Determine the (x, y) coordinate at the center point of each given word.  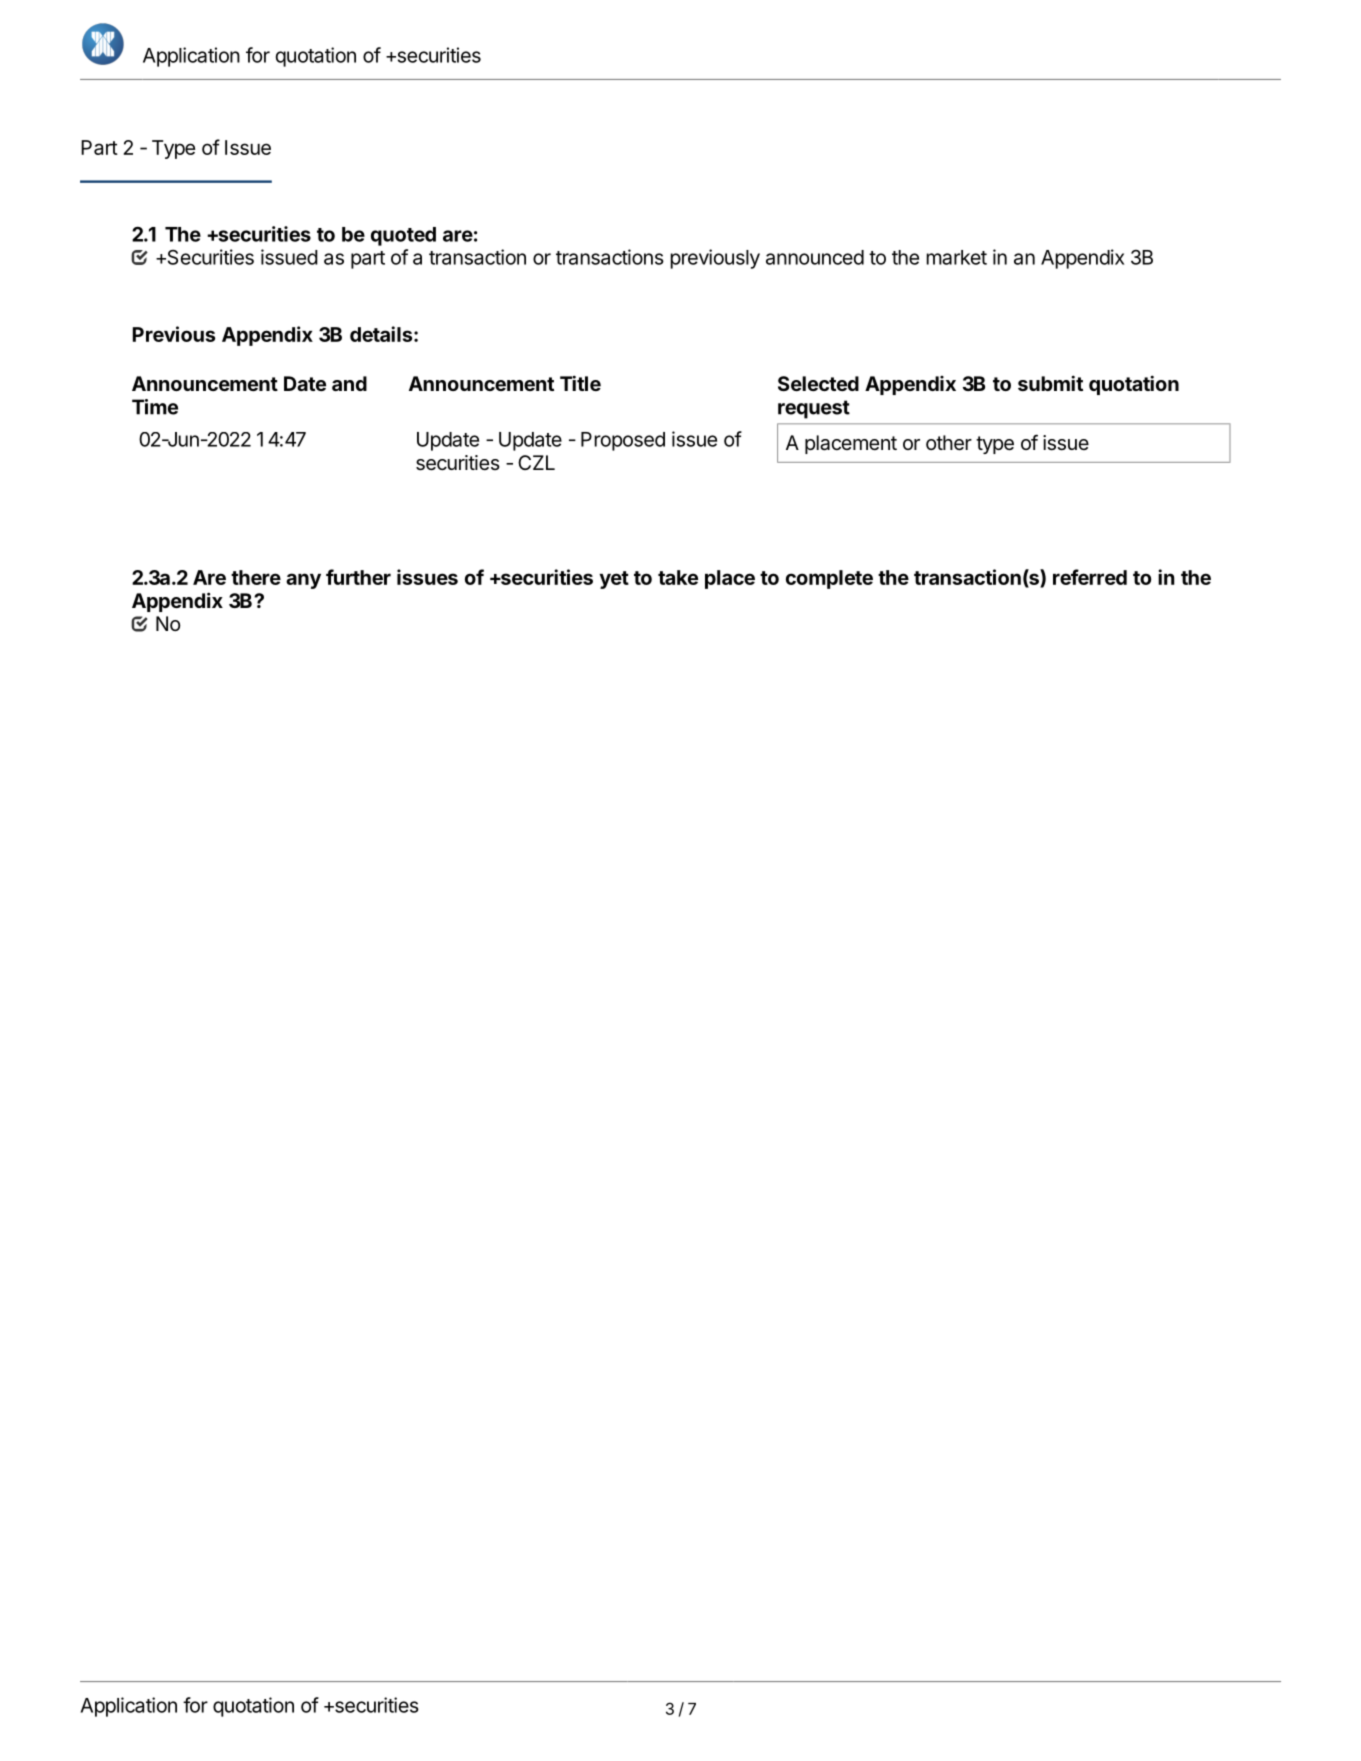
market (956, 257)
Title (580, 383)
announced (815, 257)
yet (614, 580)
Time (155, 407)
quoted (403, 236)
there (256, 577)
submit (1050, 383)
